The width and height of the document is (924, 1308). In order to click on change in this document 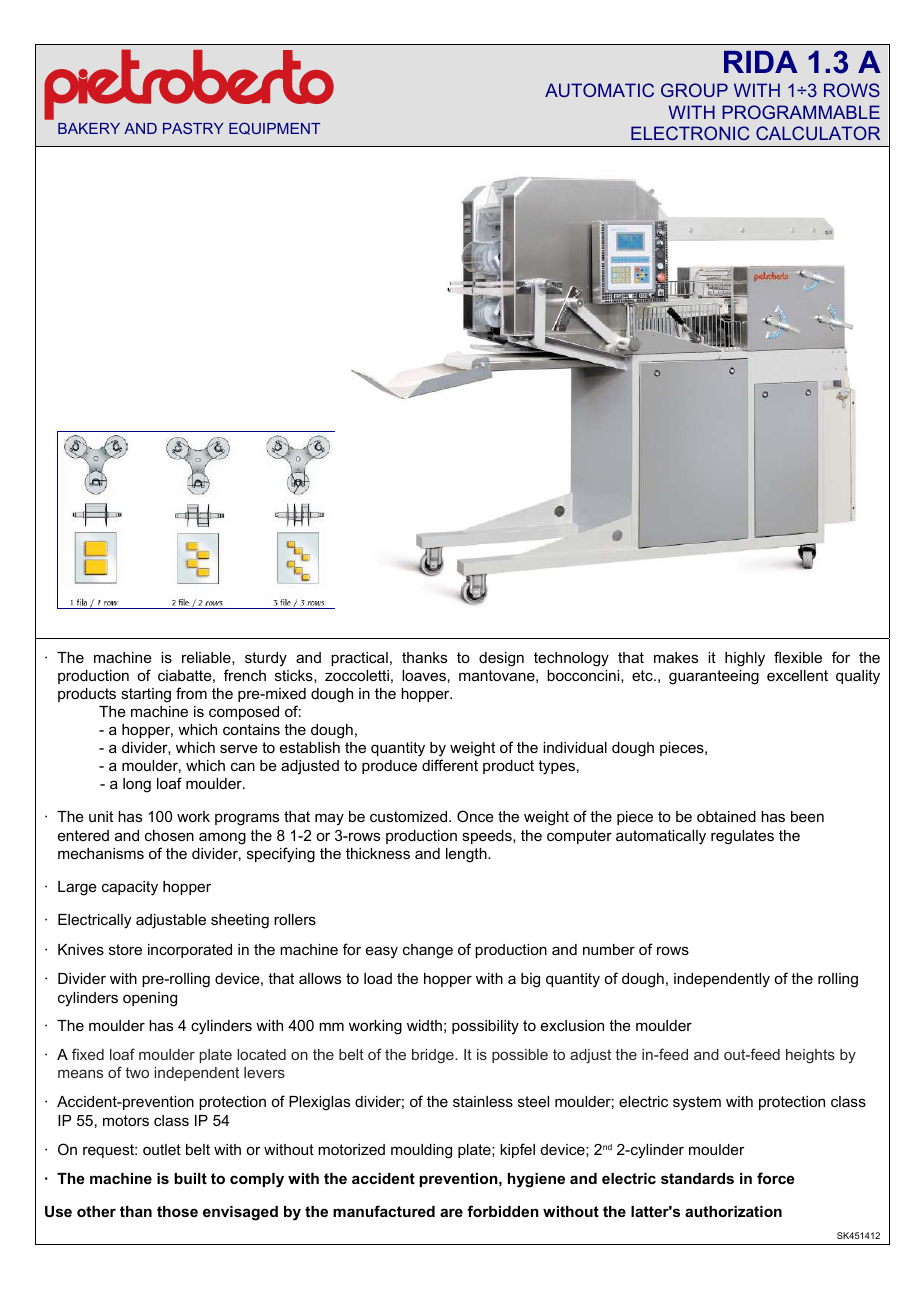, I will do `click(428, 951)`.
